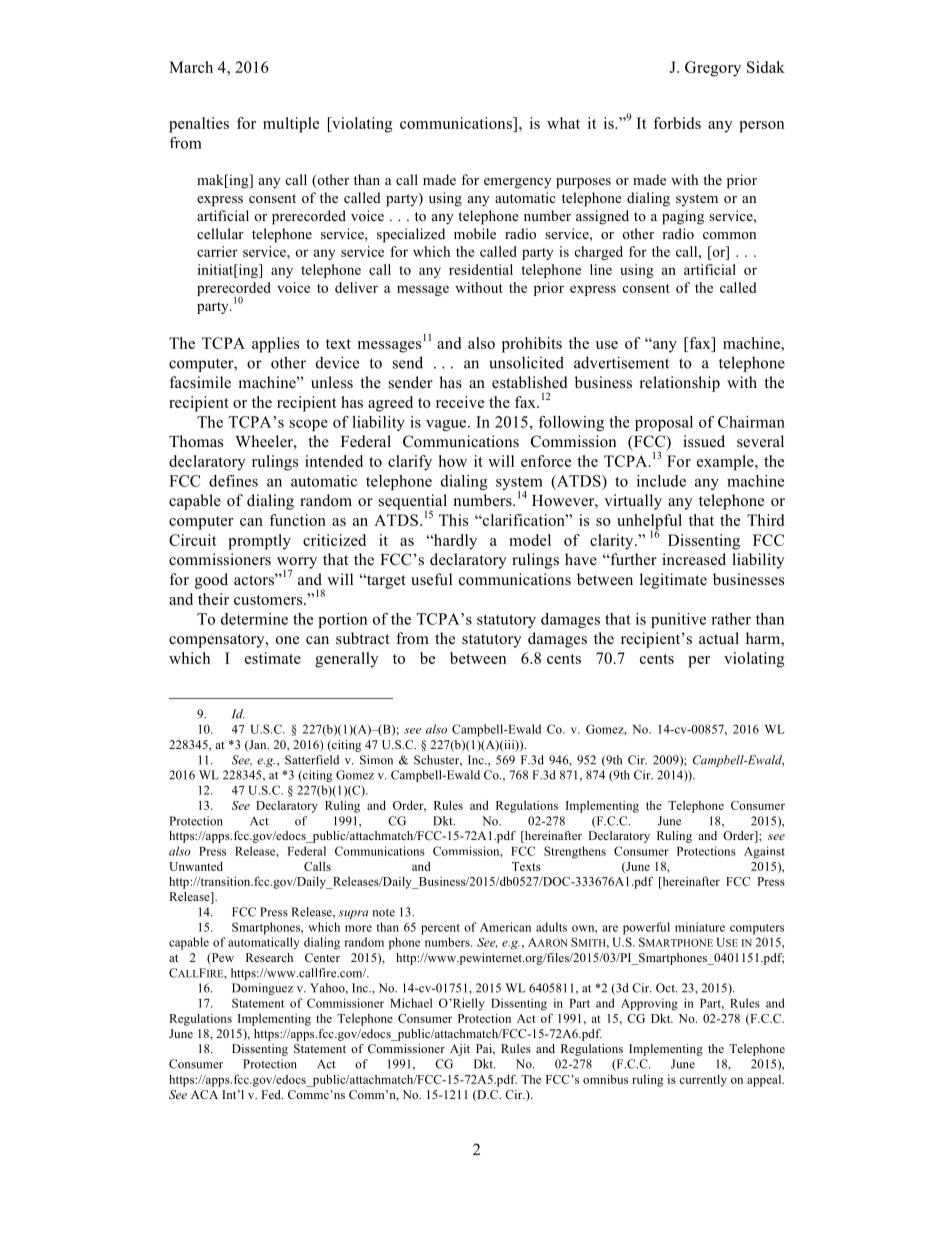 The image size is (952, 1233). Describe the element at coordinates (679, 384) in the screenshot. I see `relationship` at that location.
